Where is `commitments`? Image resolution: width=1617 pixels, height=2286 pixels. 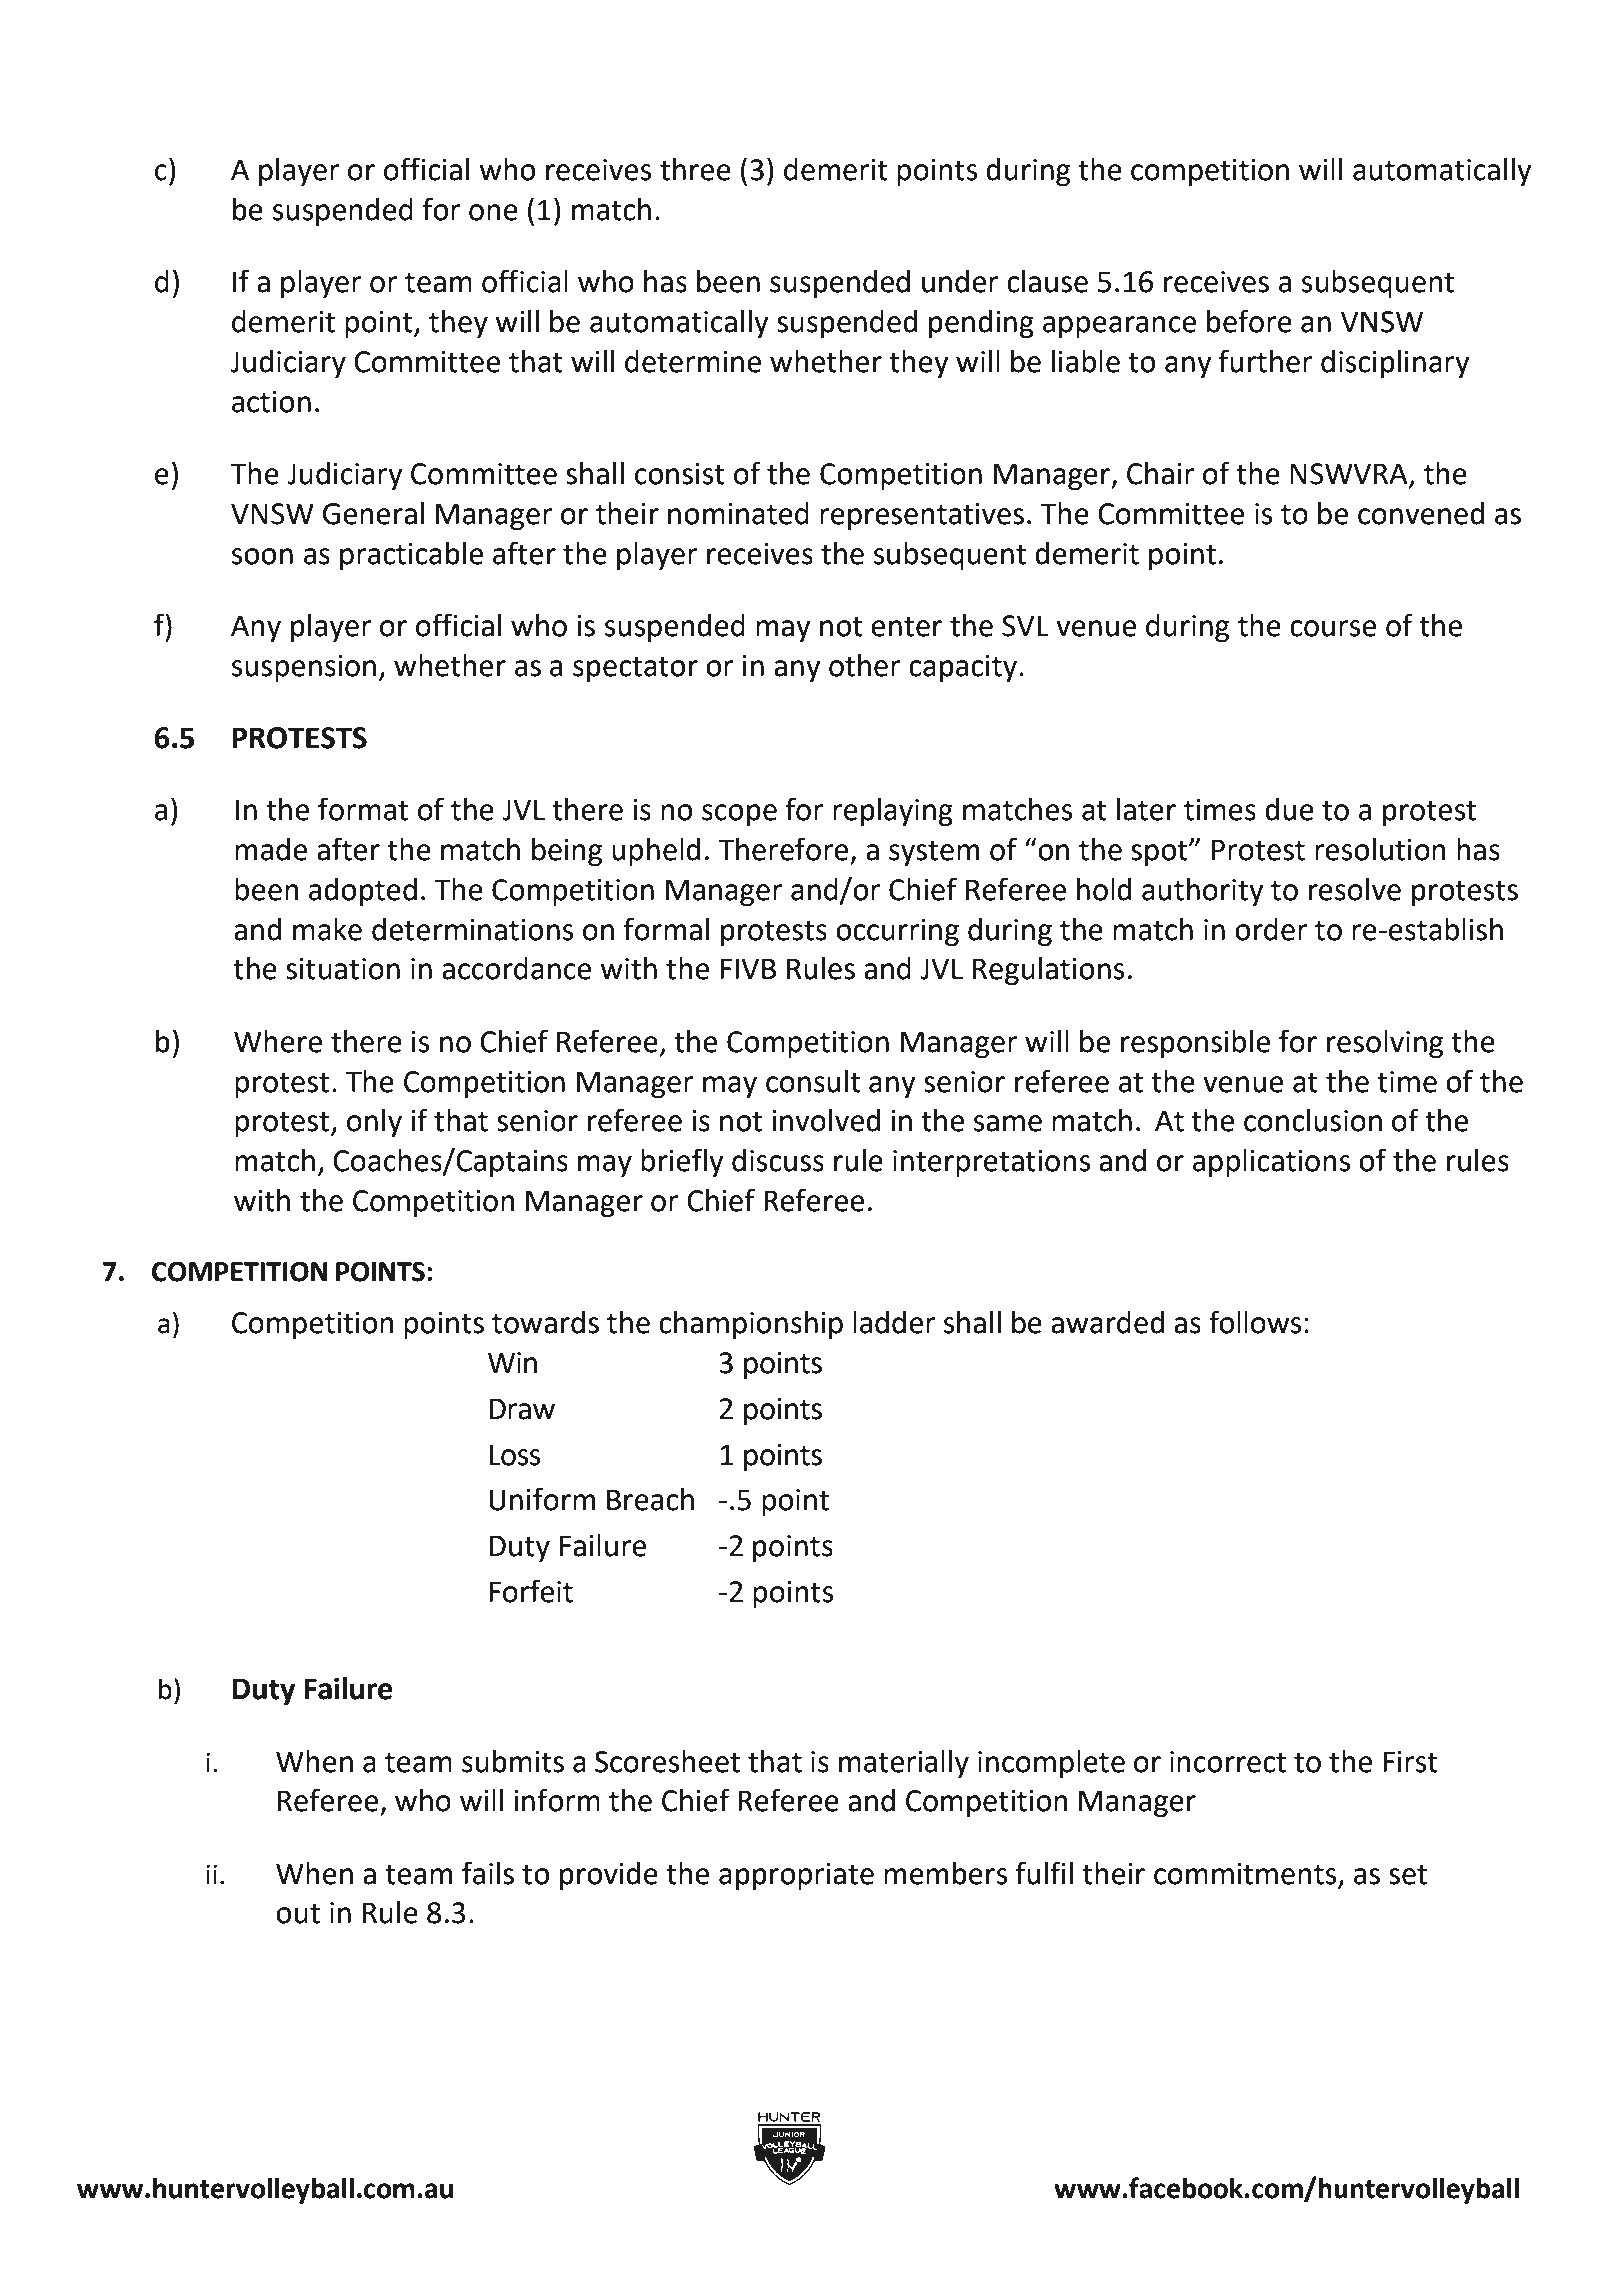
commitments is located at coordinates (1245, 1874).
